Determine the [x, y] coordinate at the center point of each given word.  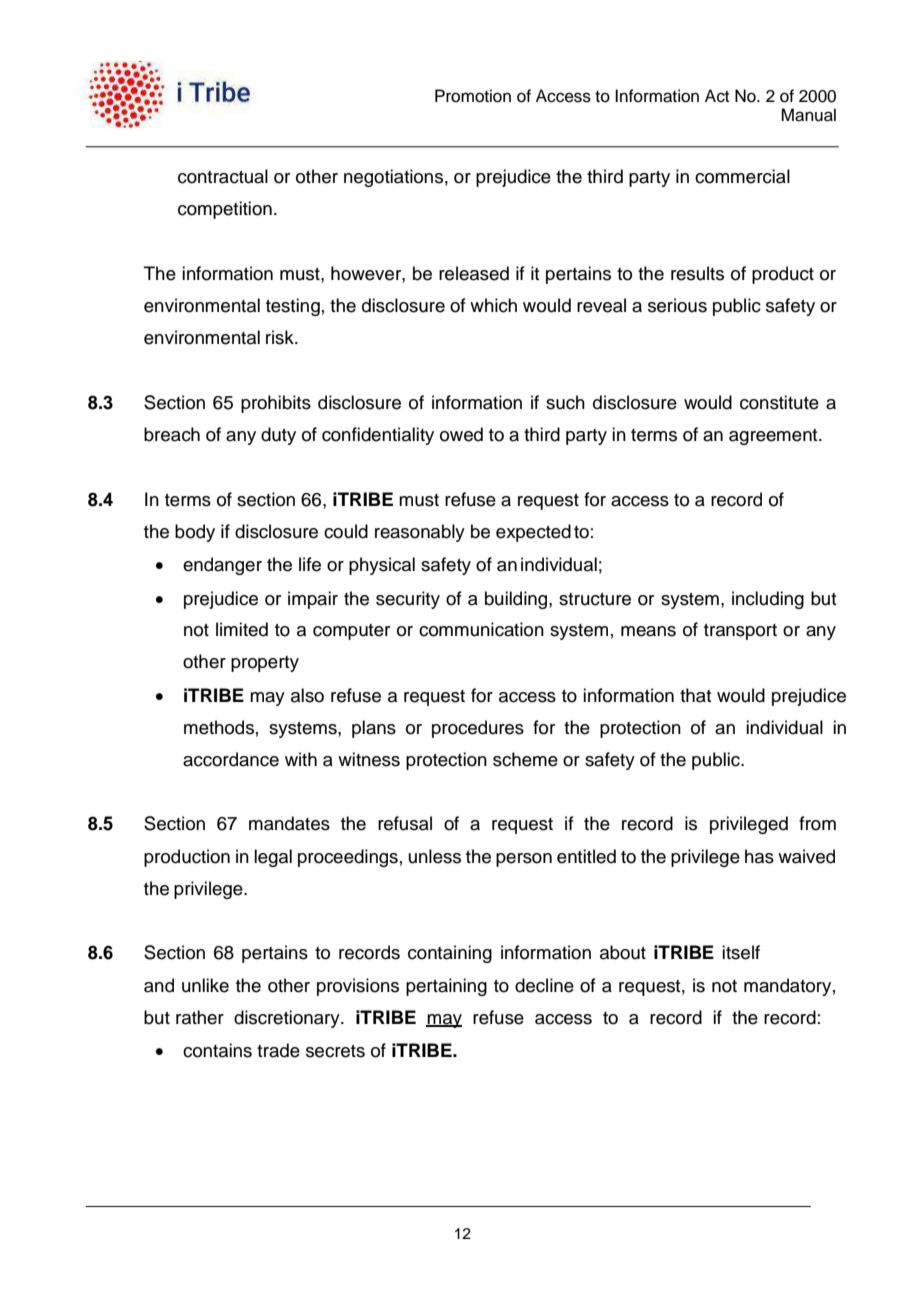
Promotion [473, 96]
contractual [223, 176]
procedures [478, 729]
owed [461, 434]
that [696, 695]
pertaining [446, 987]
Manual [808, 115]
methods [219, 727]
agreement [774, 437]
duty [278, 436]
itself [741, 952]
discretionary [288, 1019]
